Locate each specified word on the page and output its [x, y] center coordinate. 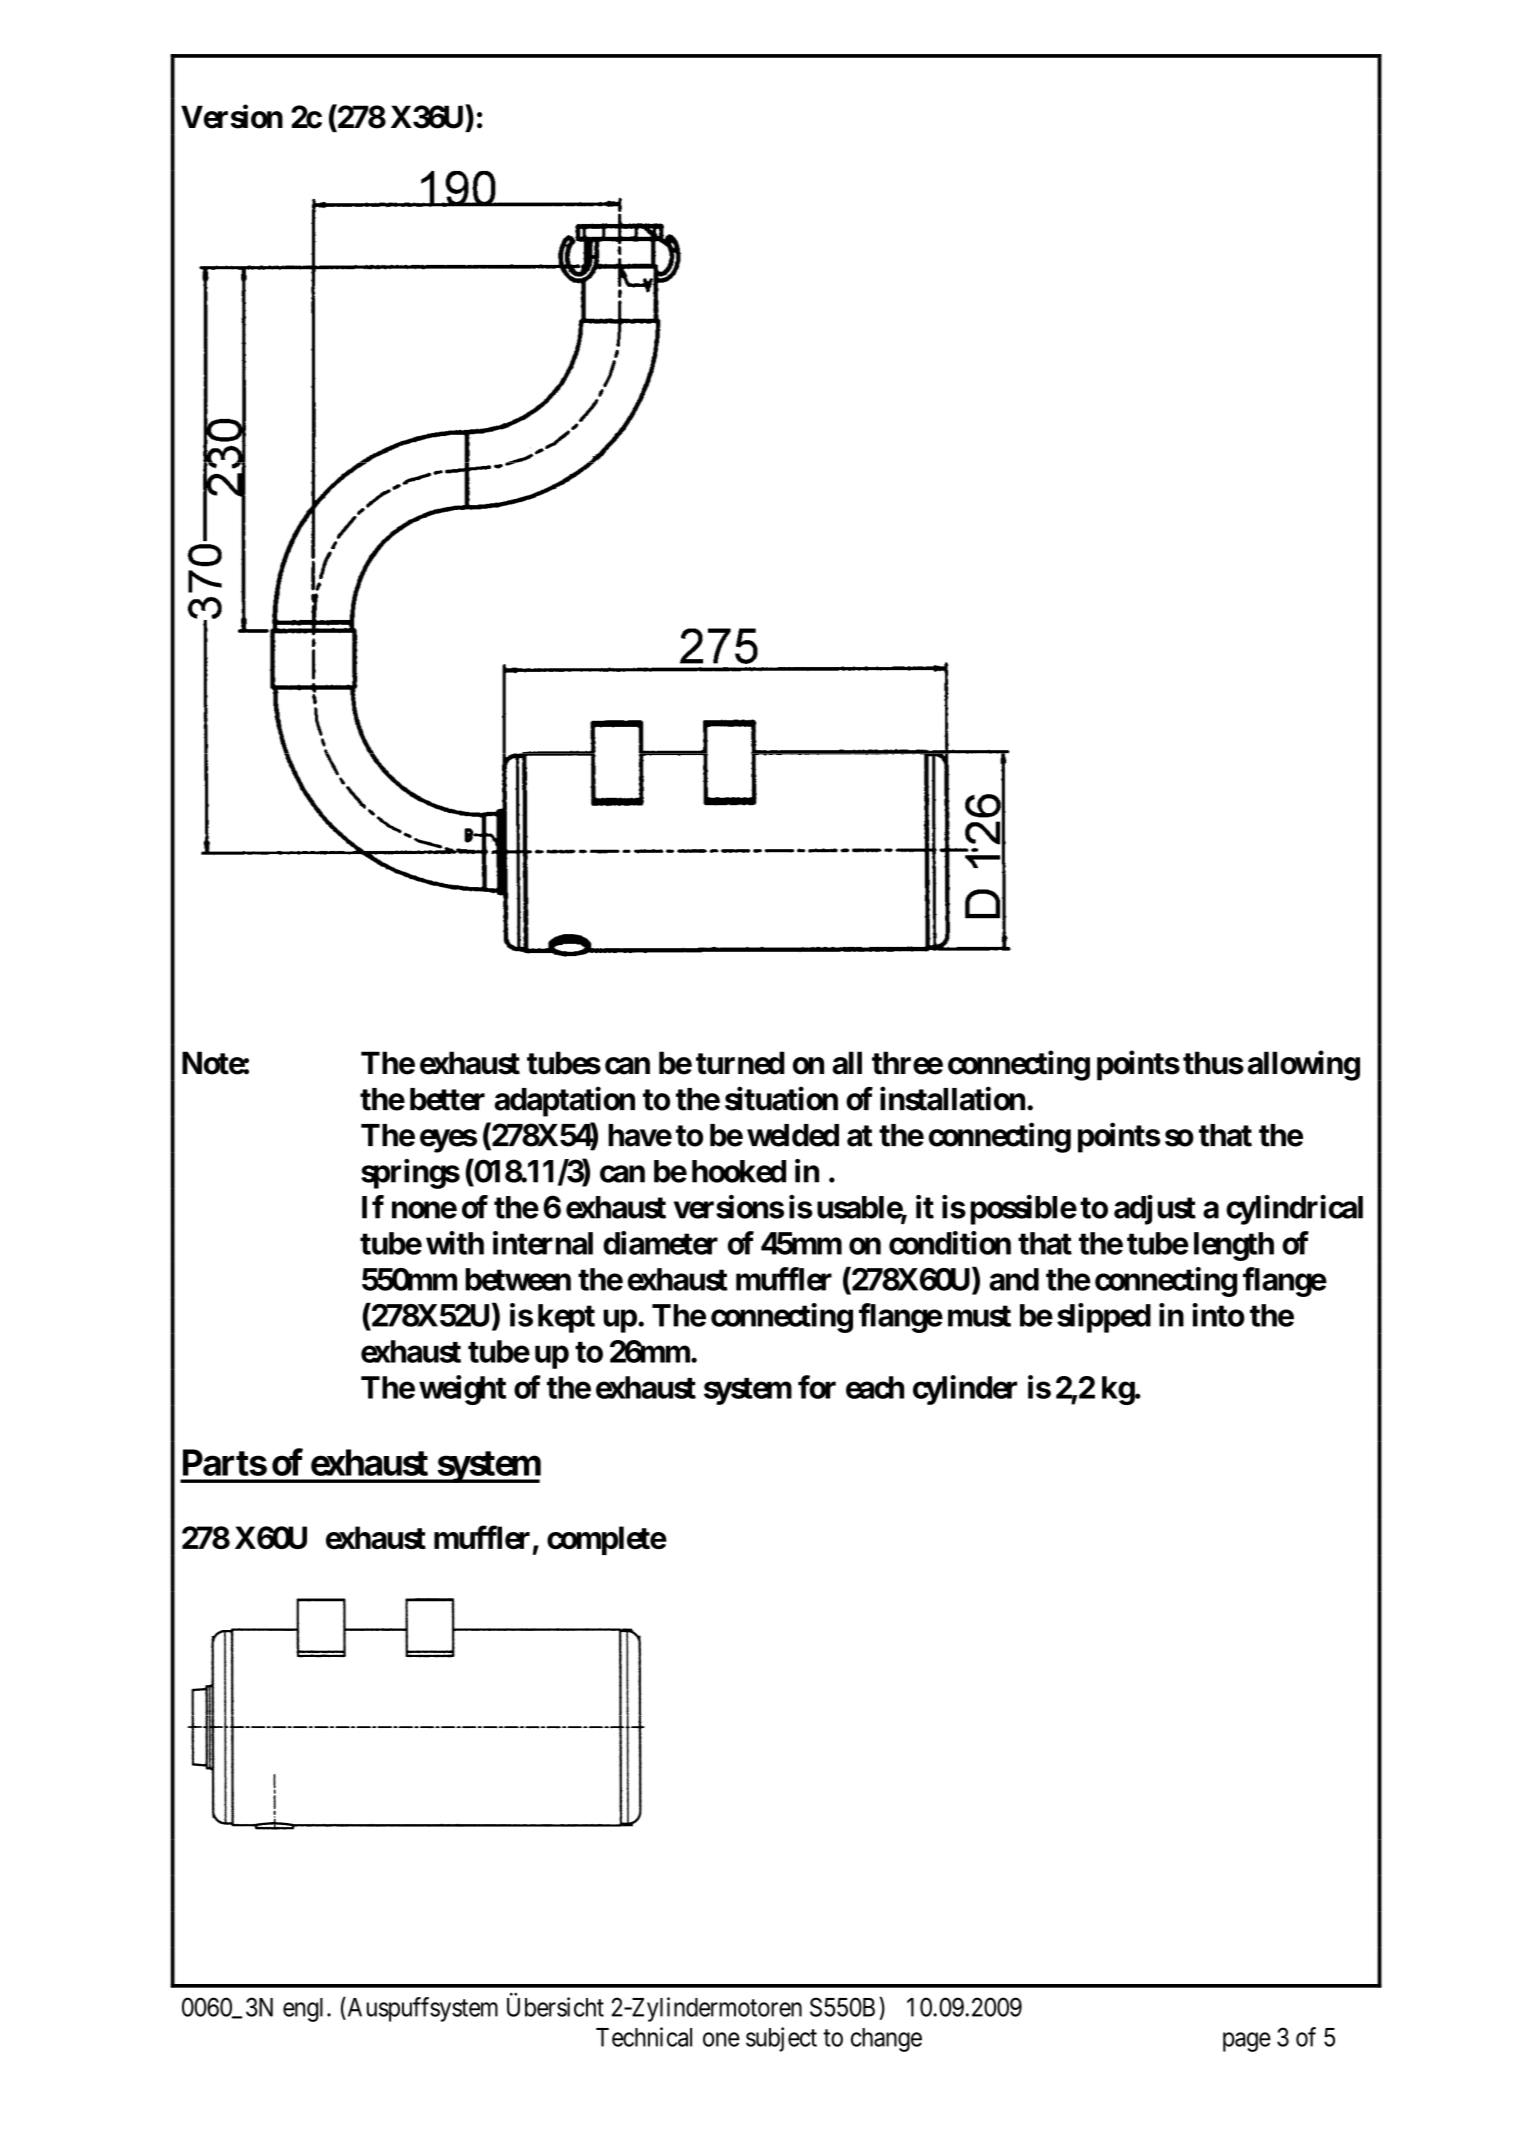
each [875, 1387]
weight [462, 1390]
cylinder [965, 1390]
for [817, 1387]
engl [305, 2010]
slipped [1104, 1318]
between [518, 1279]
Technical [644, 2037]
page [1247, 2042]
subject [781, 2039]
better [447, 1099]
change [886, 2040]
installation [952, 1099]
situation [781, 1099]
